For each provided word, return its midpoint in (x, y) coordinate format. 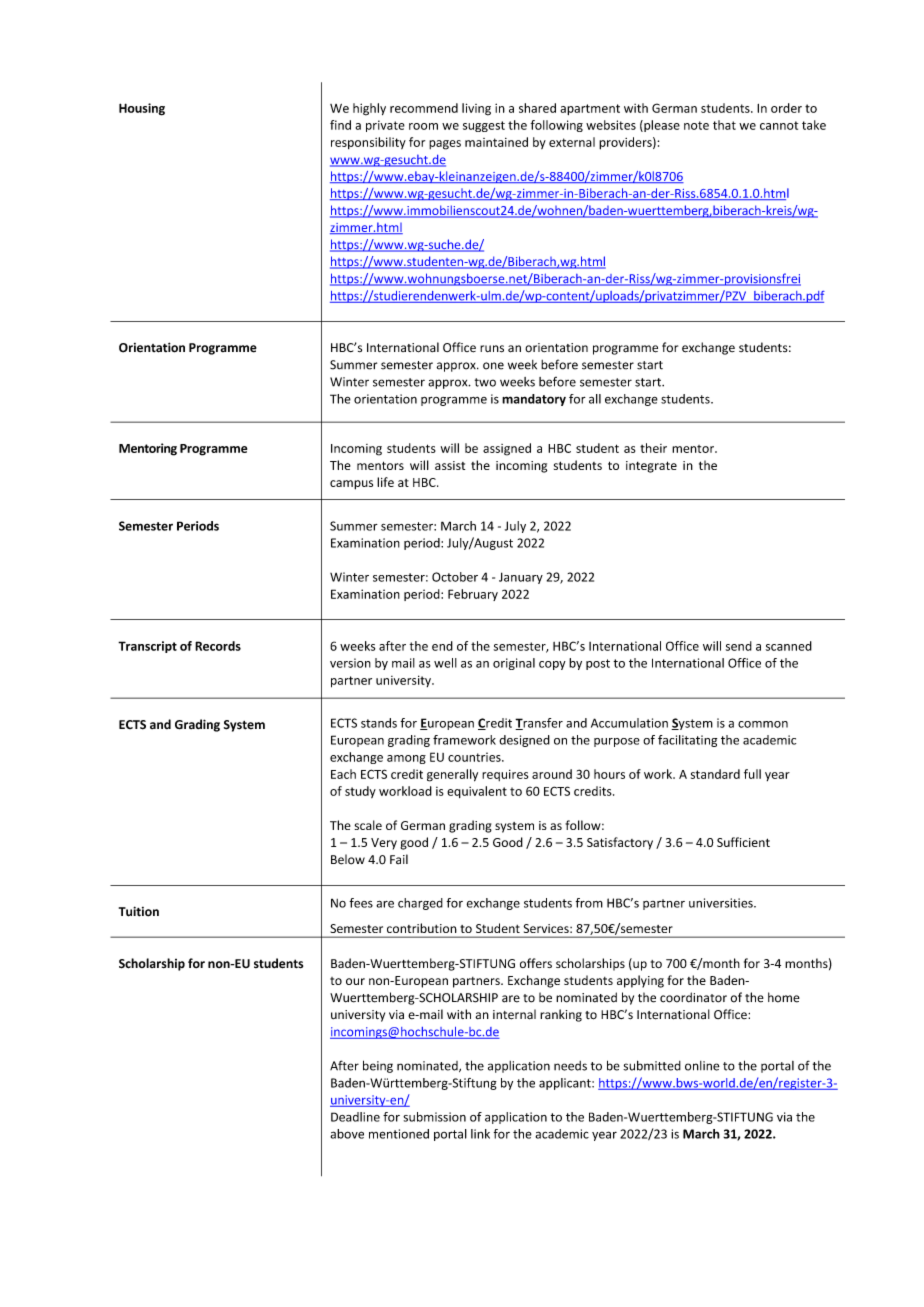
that (724, 125)
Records (218, 646)
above (347, 1134)
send (739, 646)
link (480, 1134)
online (702, 1066)
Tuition (139, 911)
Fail (399, 859)
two (485, 382)
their (653, 448)
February (473, 595)
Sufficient (743, 842)
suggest (484, 126)
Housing (142, 109)
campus (351, 485)
